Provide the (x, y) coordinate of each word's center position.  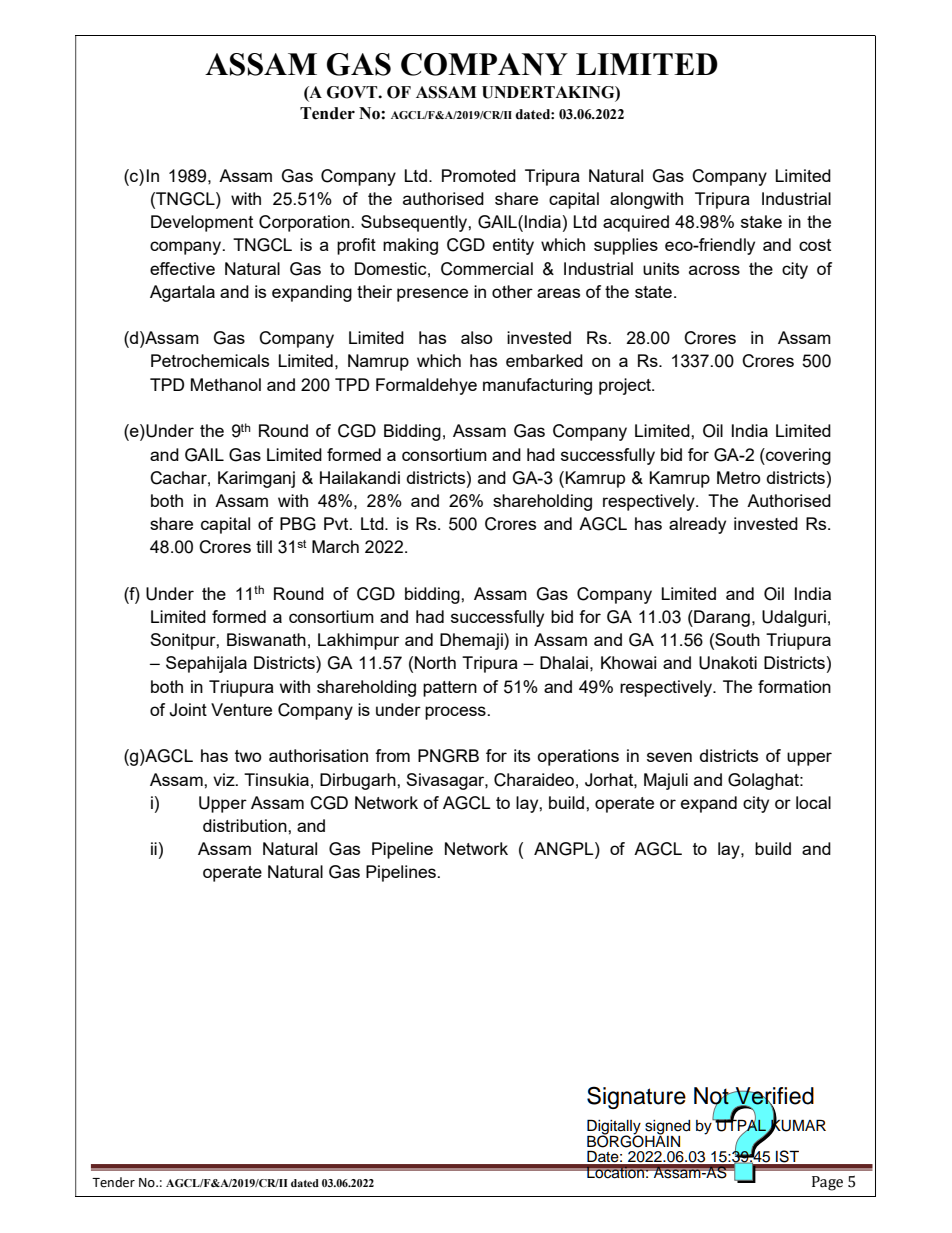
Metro (739, 477)
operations (578, 757)
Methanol (226, 384)
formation (794, 686)
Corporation (305, 223)
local (813, 802)
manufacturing (537, 386)
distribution (246, 825)
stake (761, 221)
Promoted (479, 175)
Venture (241, 709)
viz (225, 779)
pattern (450, 689)
